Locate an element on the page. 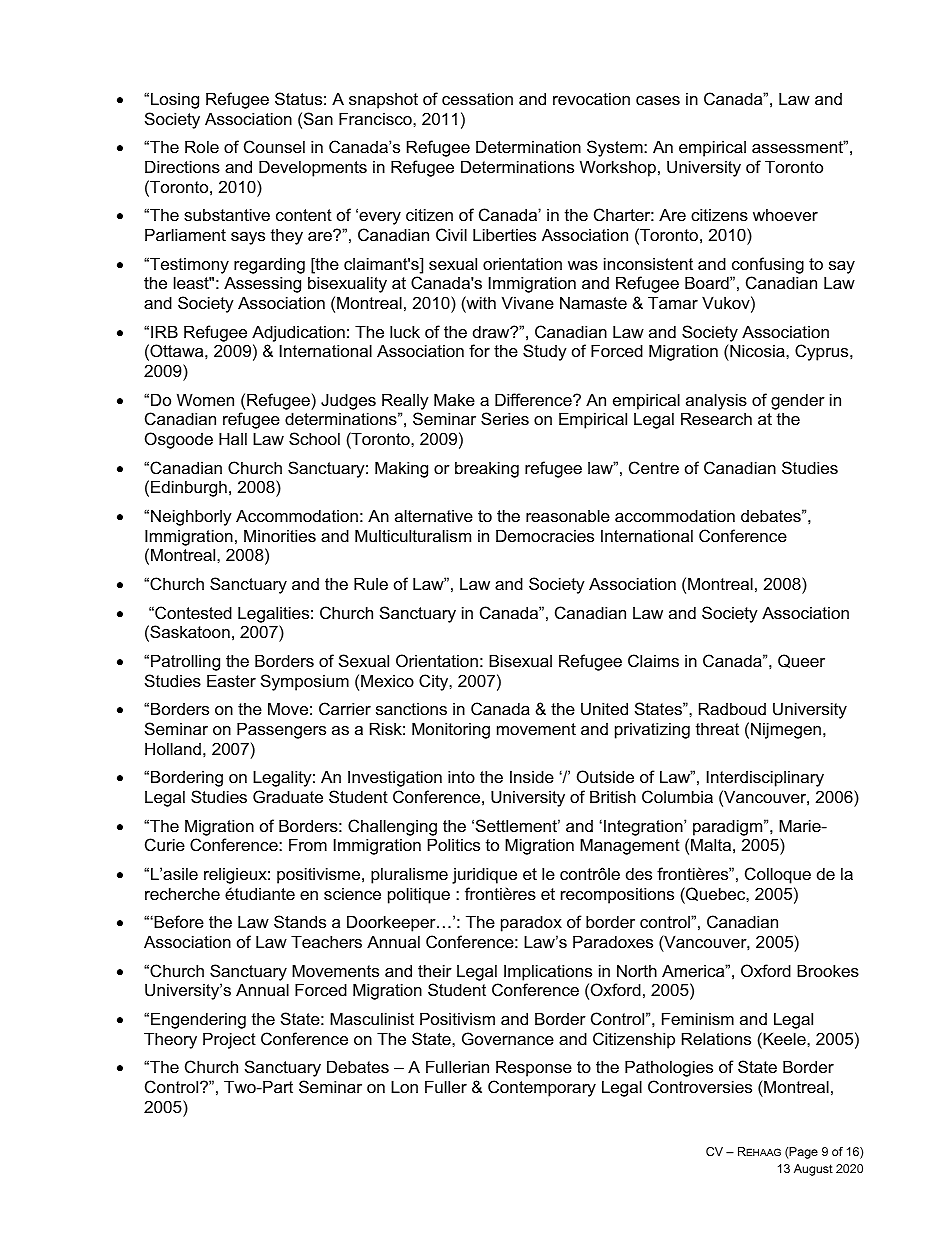 The image size is (952, 1233). cessation is located at coordinates (477, 98).
